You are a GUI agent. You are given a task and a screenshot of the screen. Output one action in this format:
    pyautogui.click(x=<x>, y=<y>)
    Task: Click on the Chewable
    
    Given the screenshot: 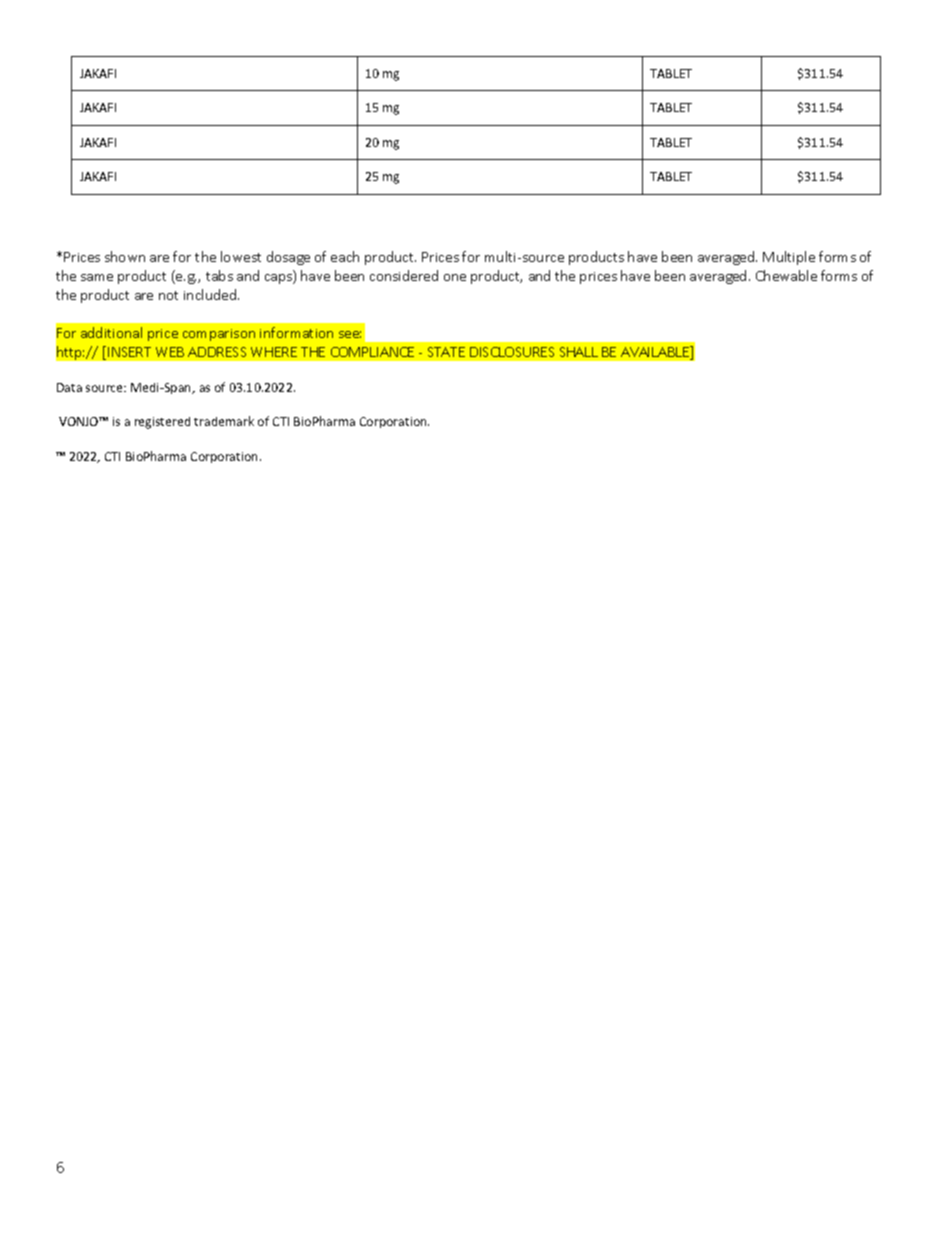 What is the action you would take?
    pyautogui.click(x=786, y=275)
